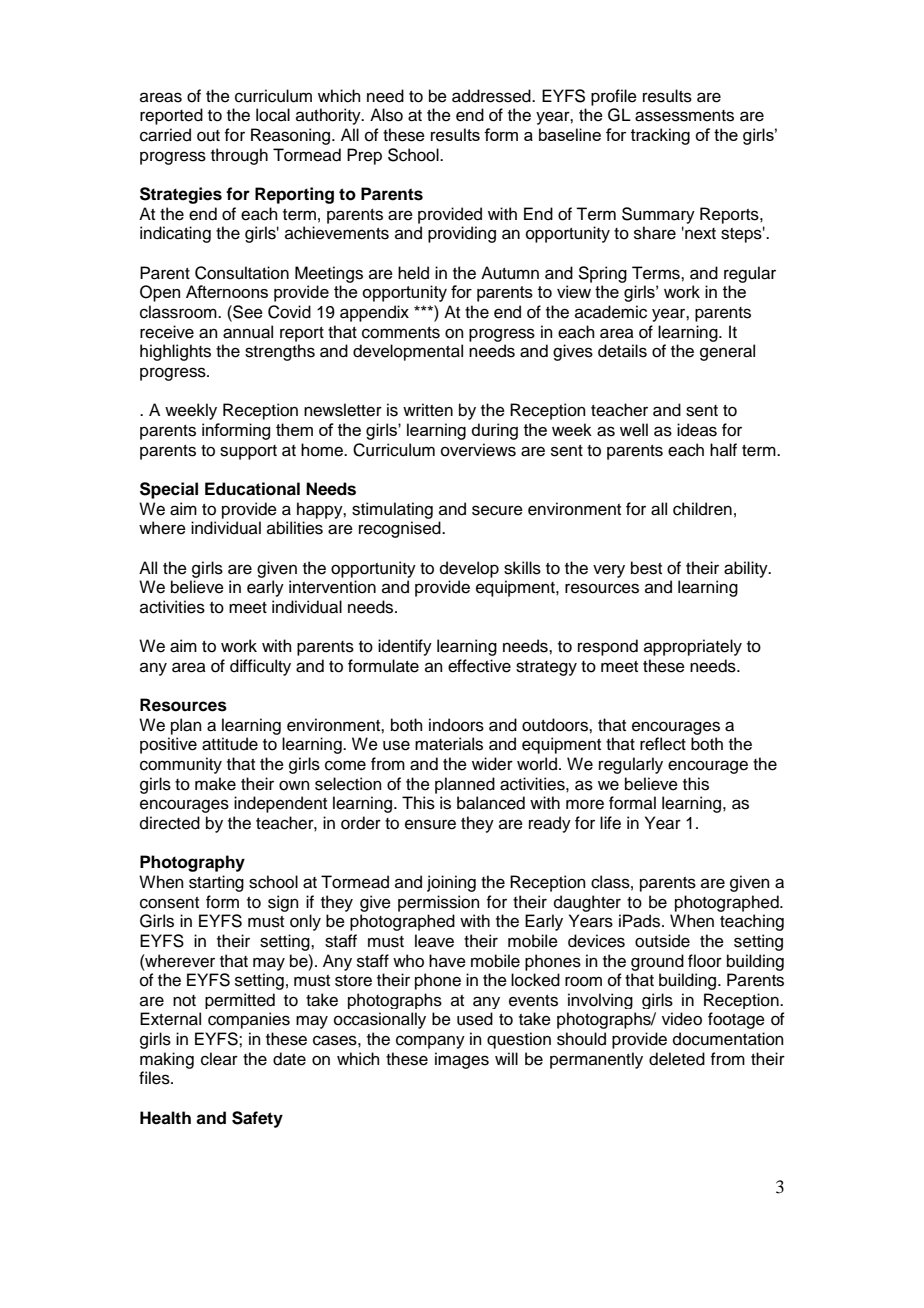 The height and width of the document is (1308, 924). I want to click on assessments, so click(684, 116).
